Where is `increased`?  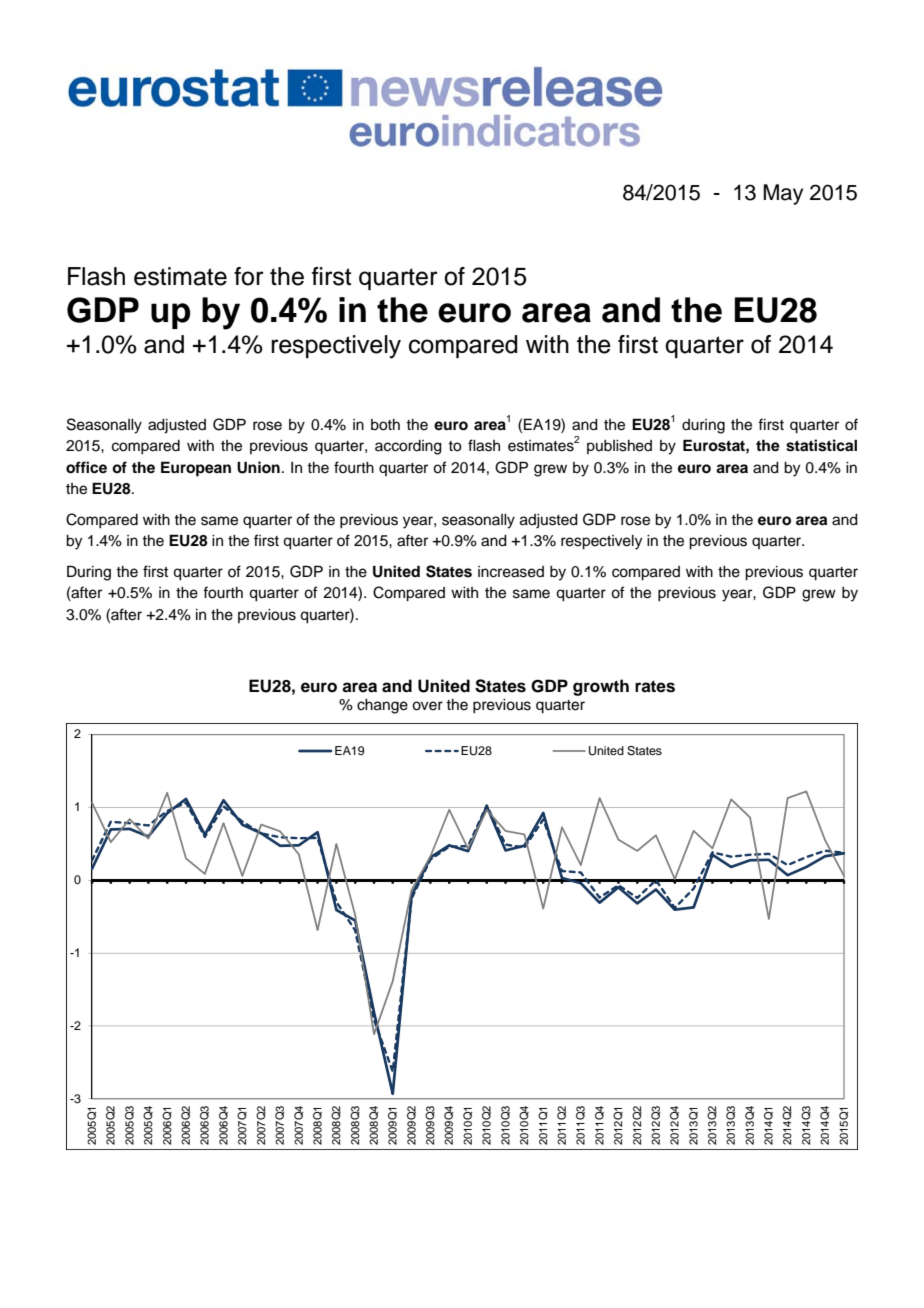 increased is located at coordinates (511, 572).
